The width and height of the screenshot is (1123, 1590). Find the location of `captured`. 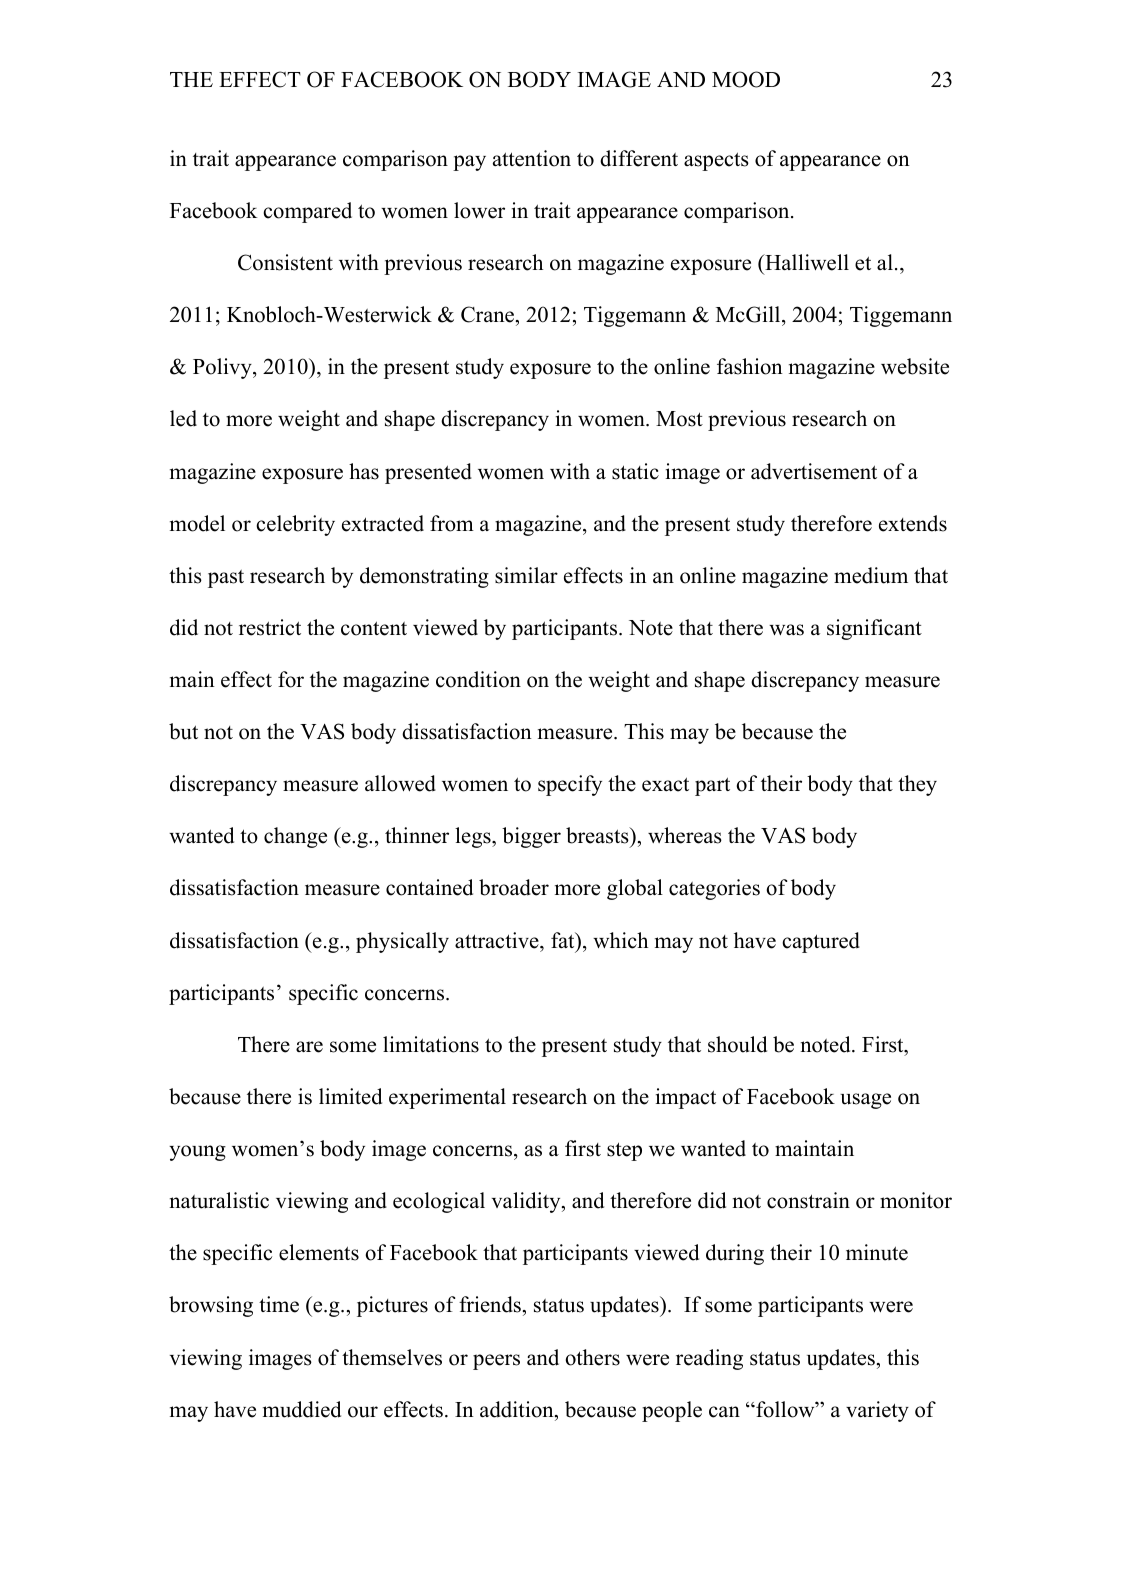

captured is located at coordinates (821, 942).
